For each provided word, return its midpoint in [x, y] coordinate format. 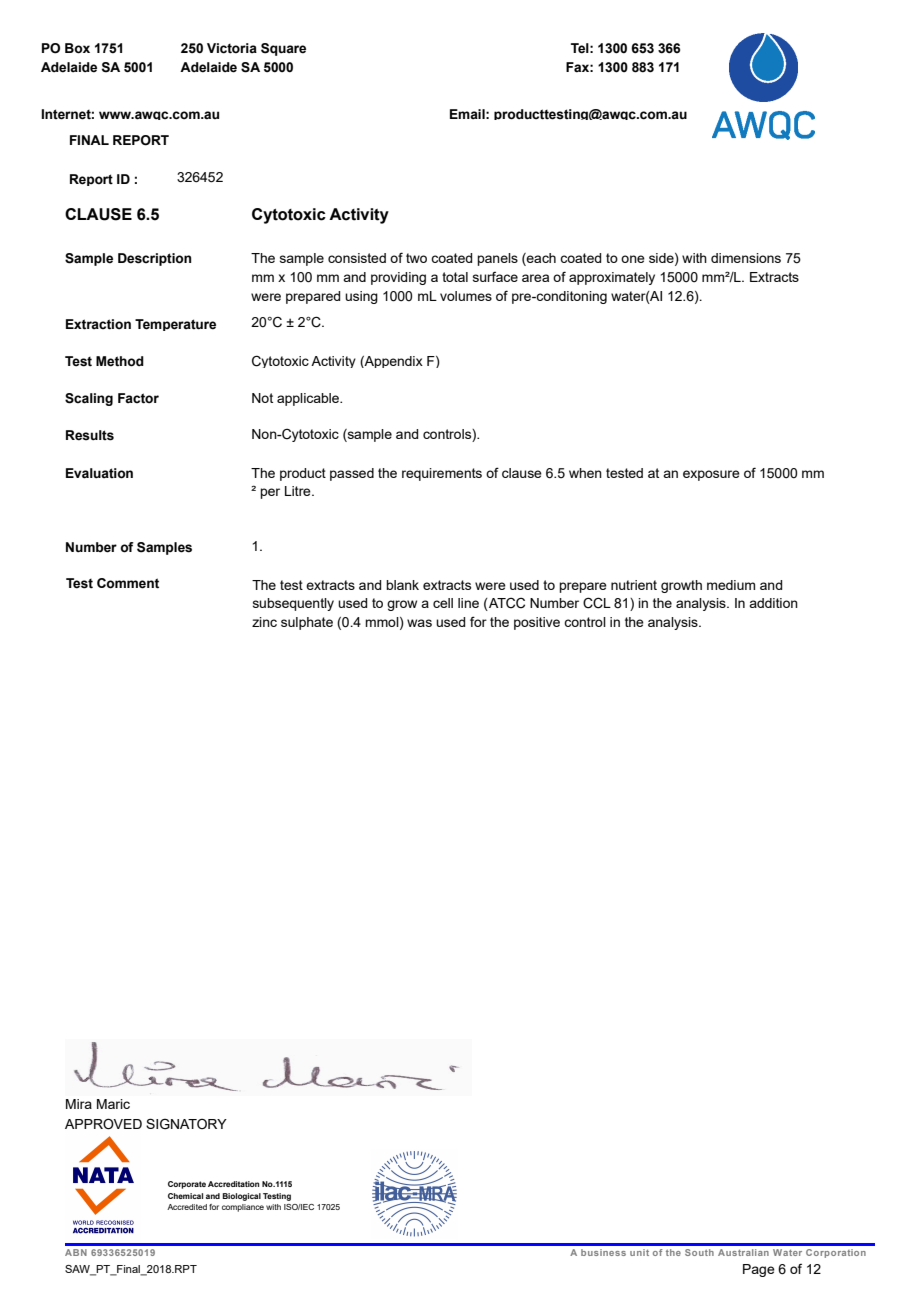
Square [283, 49]
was [419, 623]
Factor [138, 398]
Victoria [232, 48]
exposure [711, 475]
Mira [79, 1104]
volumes [466, 296]
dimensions [746, 258]
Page [759, 1270]
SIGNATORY [186, 1124]
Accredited [187, 1207]
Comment [128, 583]
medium [731, 585]
